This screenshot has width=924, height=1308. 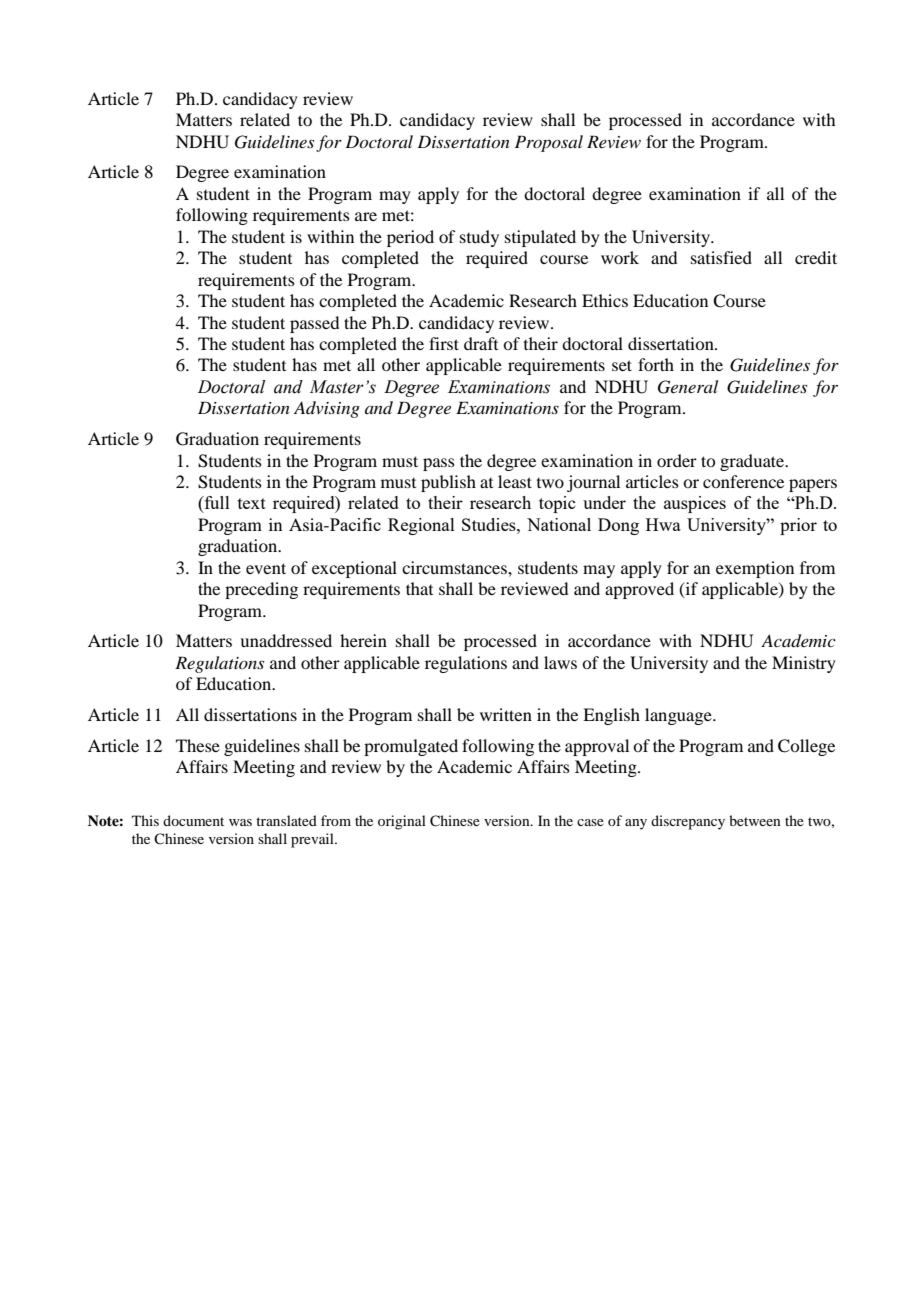 I want to click on are, so click(x=366, y=216).
